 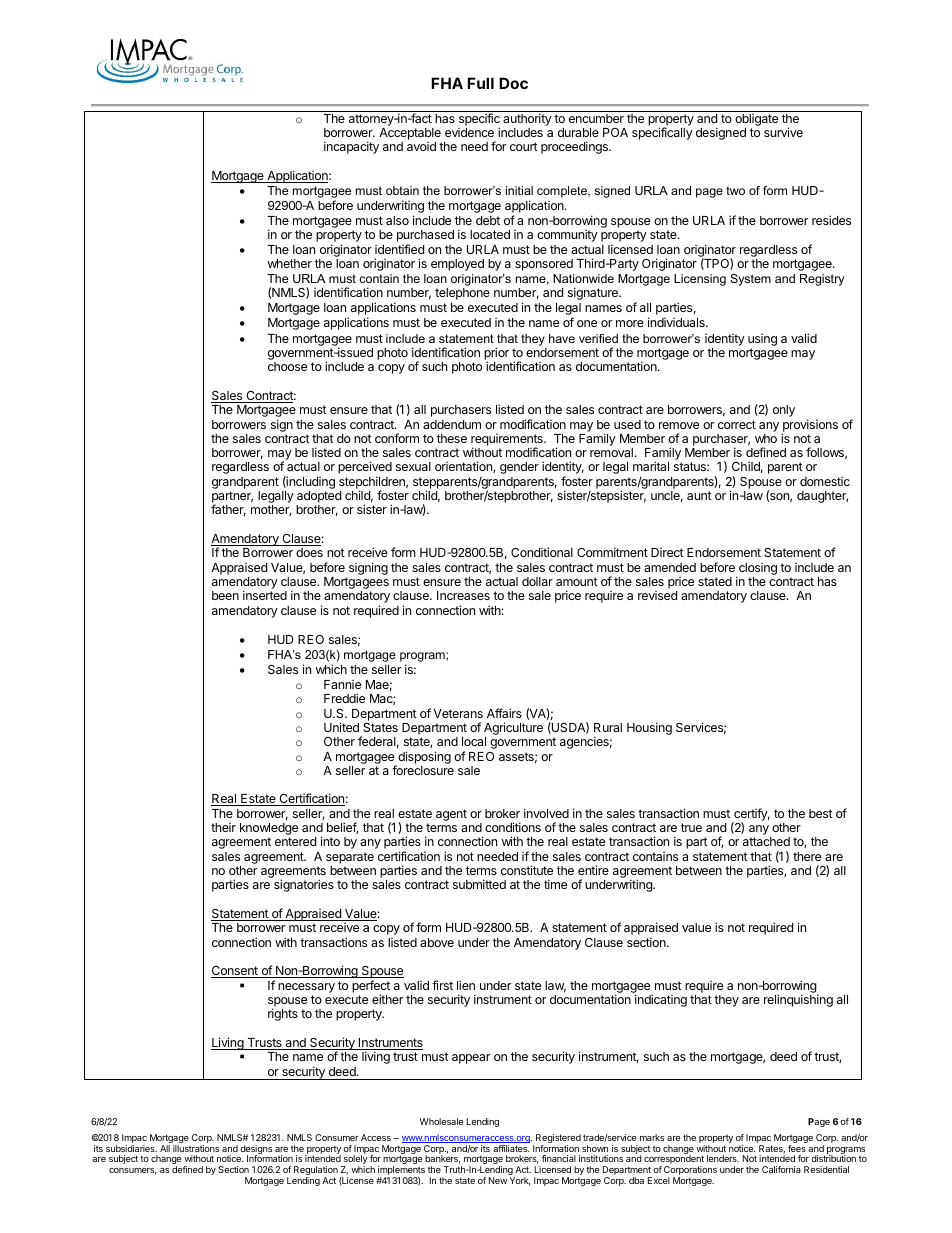 I want to click on survive, so click(x=783, y=132).
